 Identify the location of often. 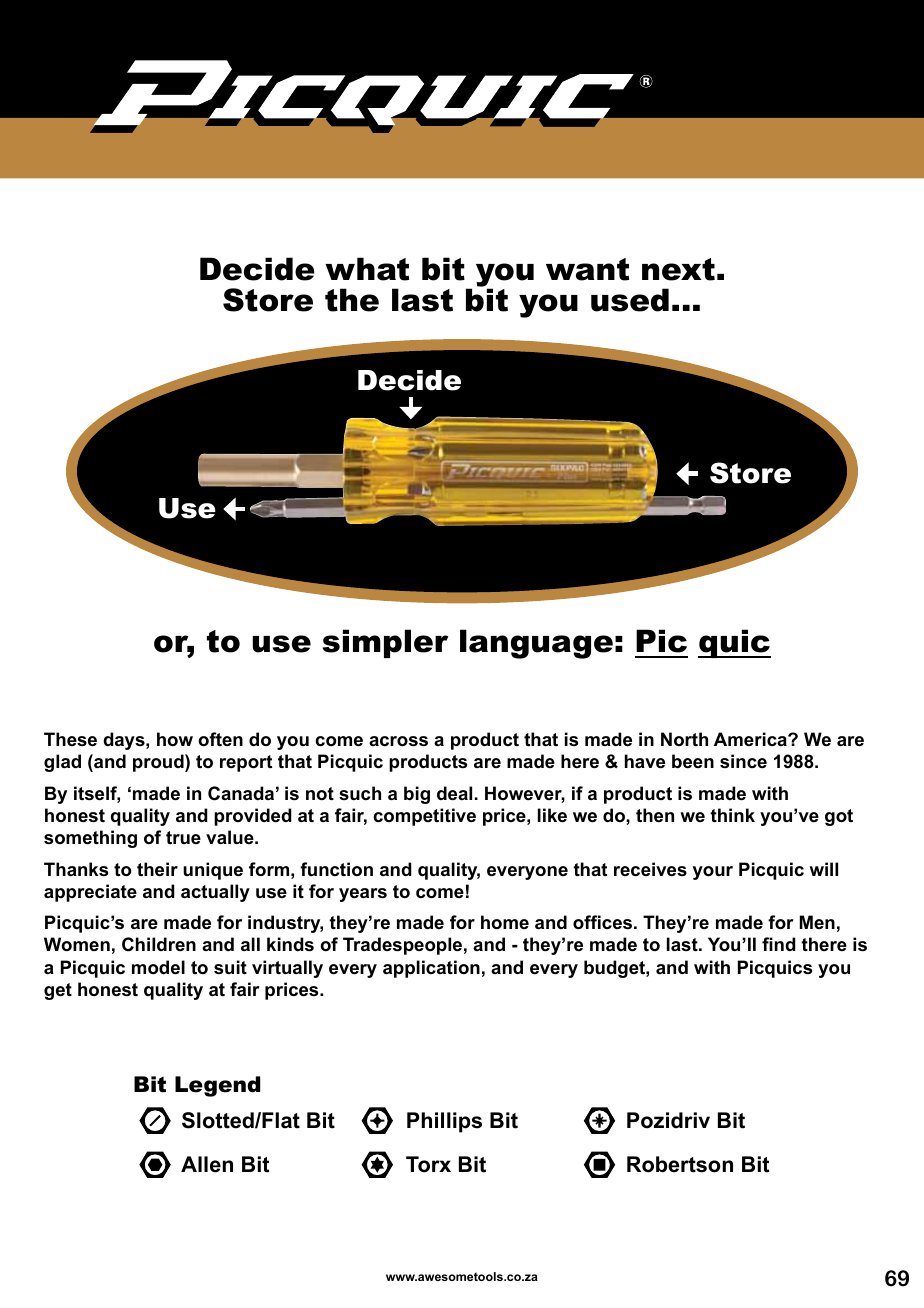
(220, 739).
